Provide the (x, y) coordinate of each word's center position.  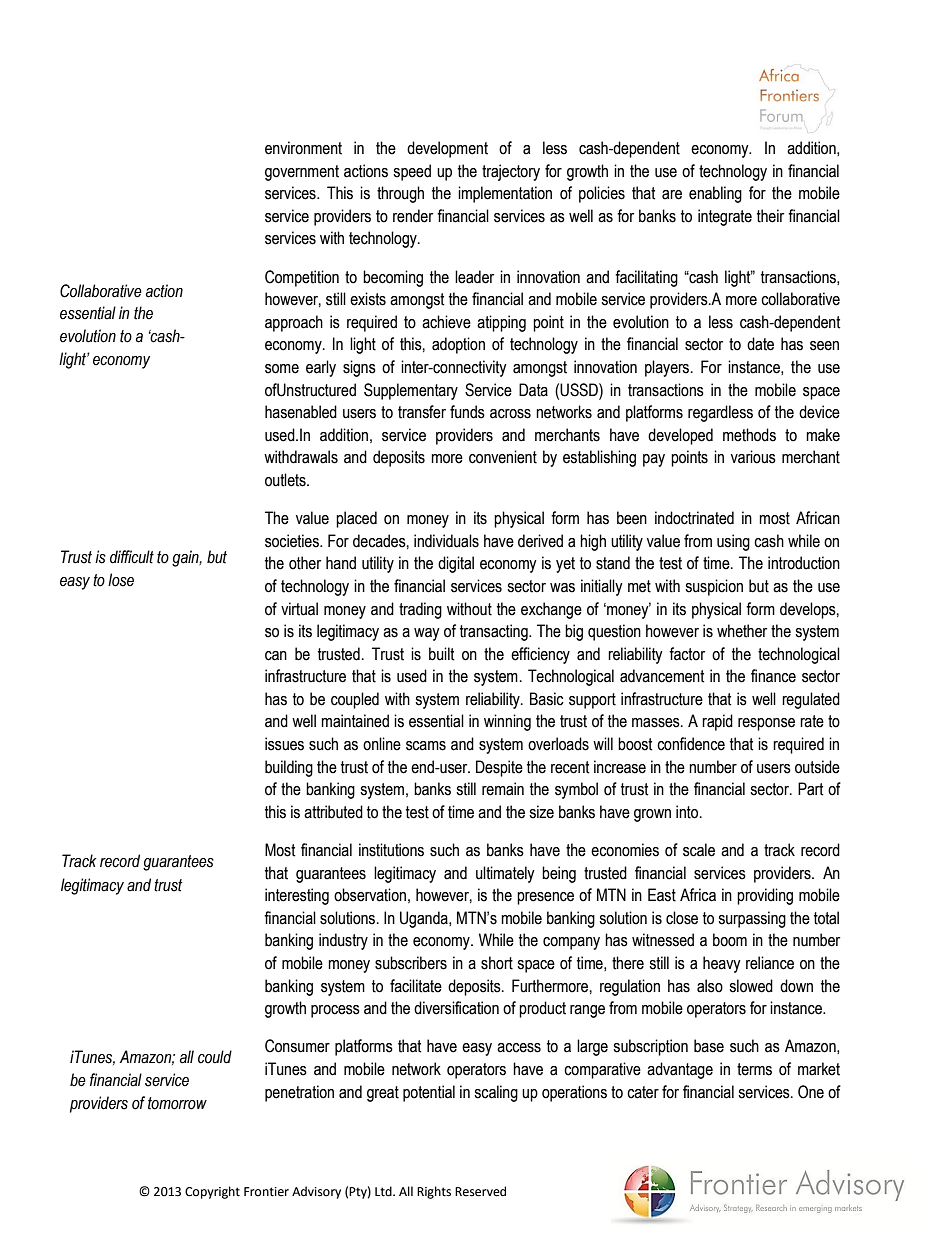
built (442, 654)
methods (749, 435)
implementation (505, 194)
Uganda (425, 919)
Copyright (212, 1192)
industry (343, 941)
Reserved (480, 1191)
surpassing (752, 919)
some (282, 369)
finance (773, 676)
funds (467, 412)
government (302, 173)
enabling (715, 194)
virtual (299, 609)
